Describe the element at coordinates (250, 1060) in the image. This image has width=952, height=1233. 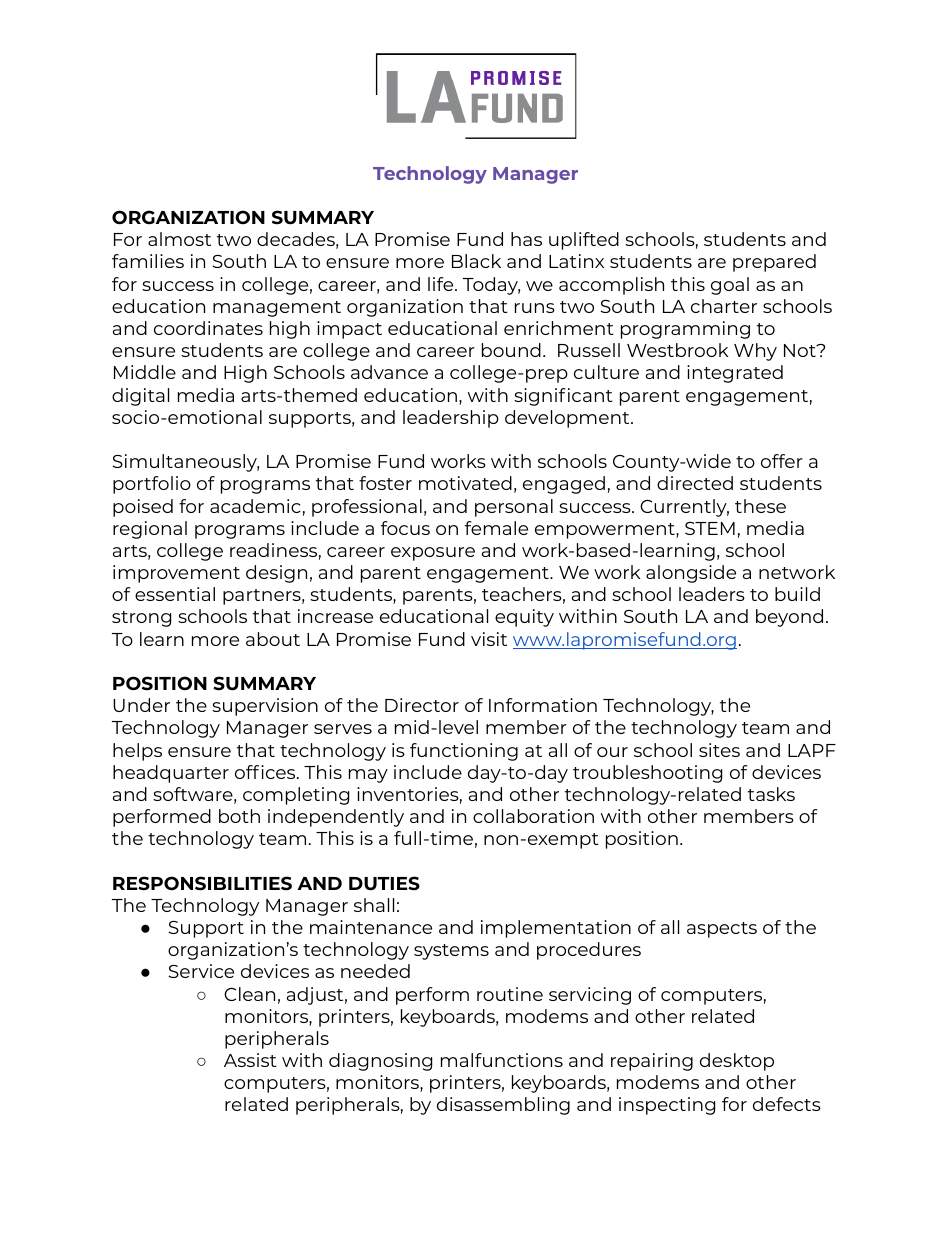
I see `Assist` at that location.
